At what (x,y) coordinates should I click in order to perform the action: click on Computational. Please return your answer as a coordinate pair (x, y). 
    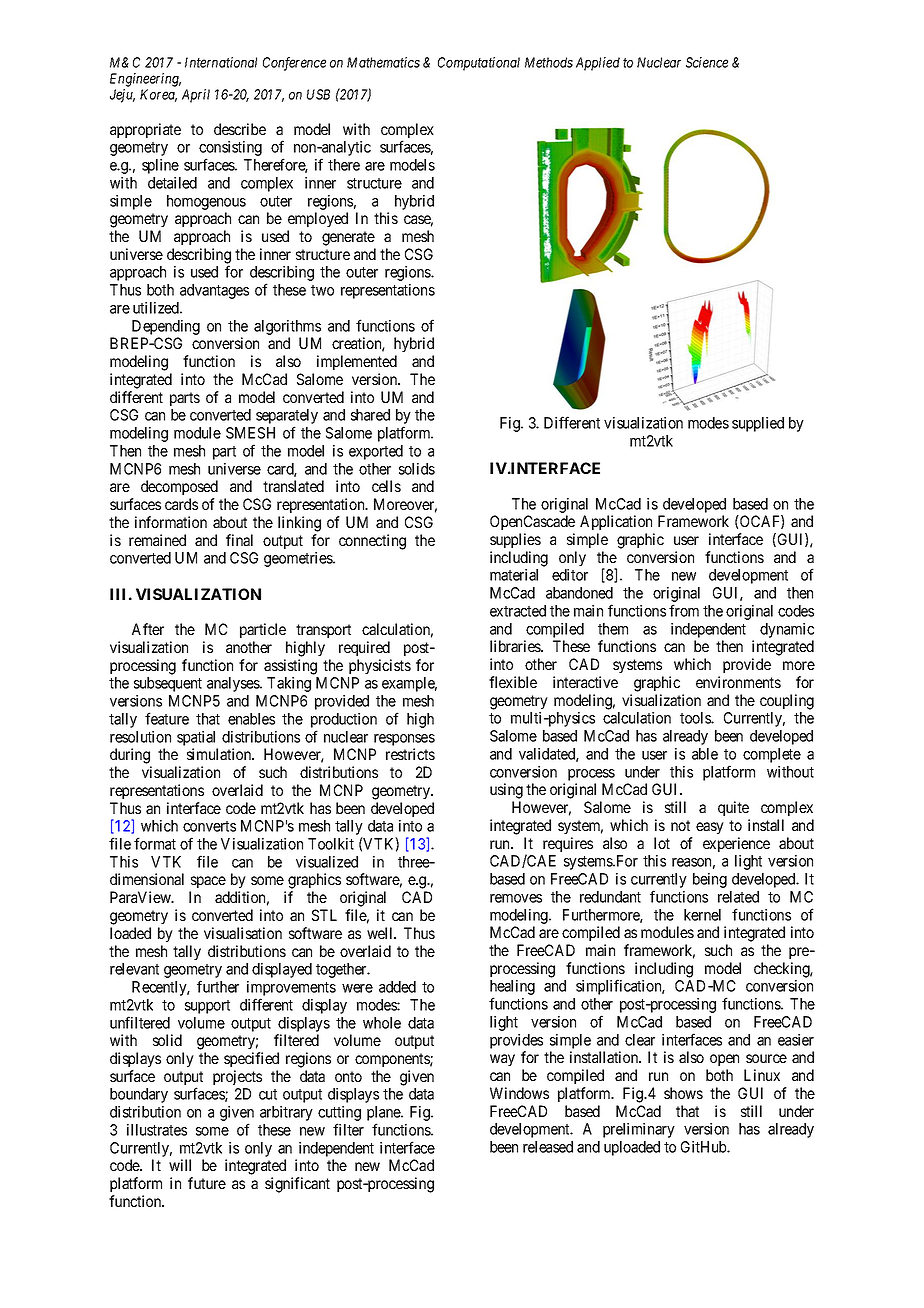
    Looking at the image, I should click on (479, 64).
